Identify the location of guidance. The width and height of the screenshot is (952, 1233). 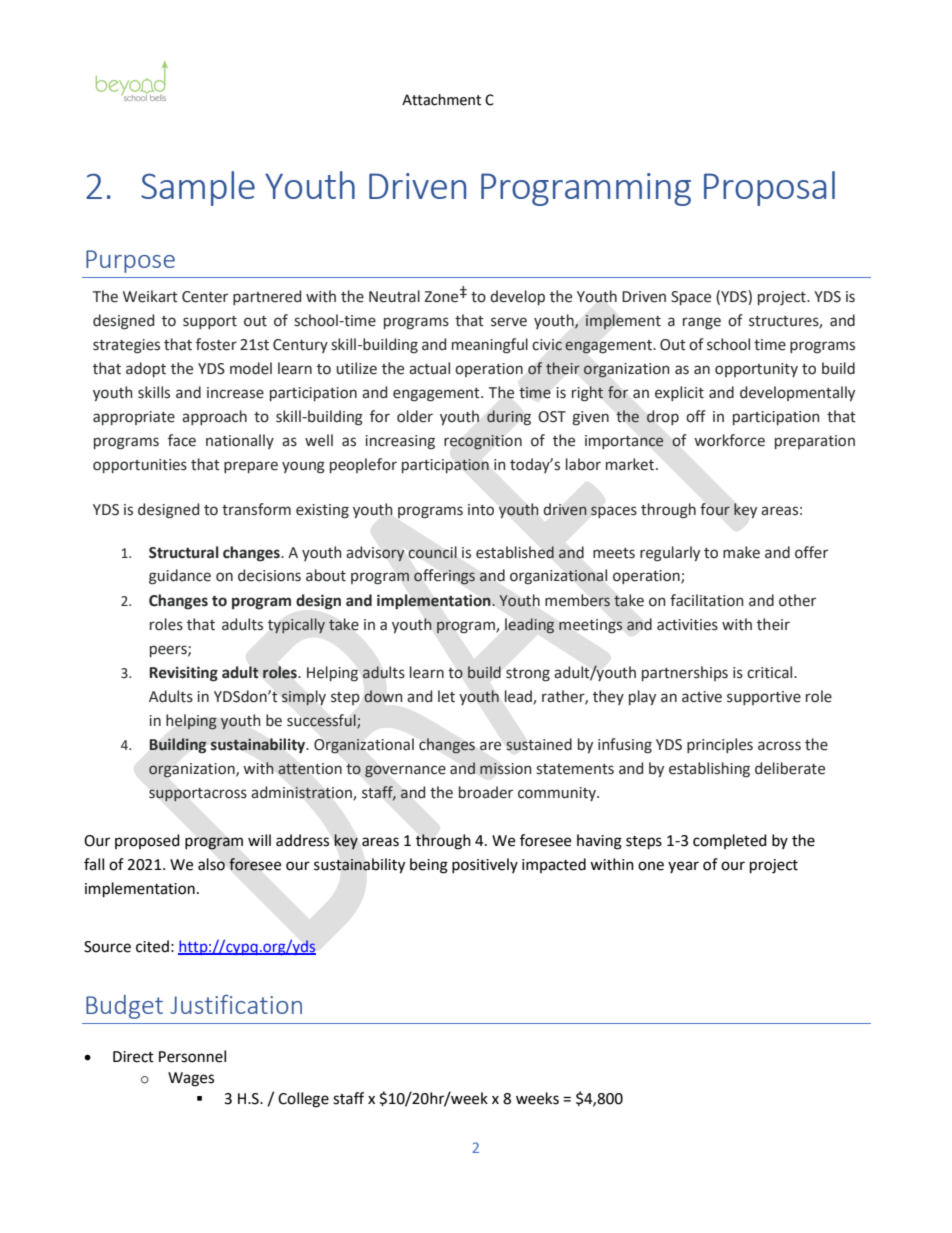
(180, 577).
